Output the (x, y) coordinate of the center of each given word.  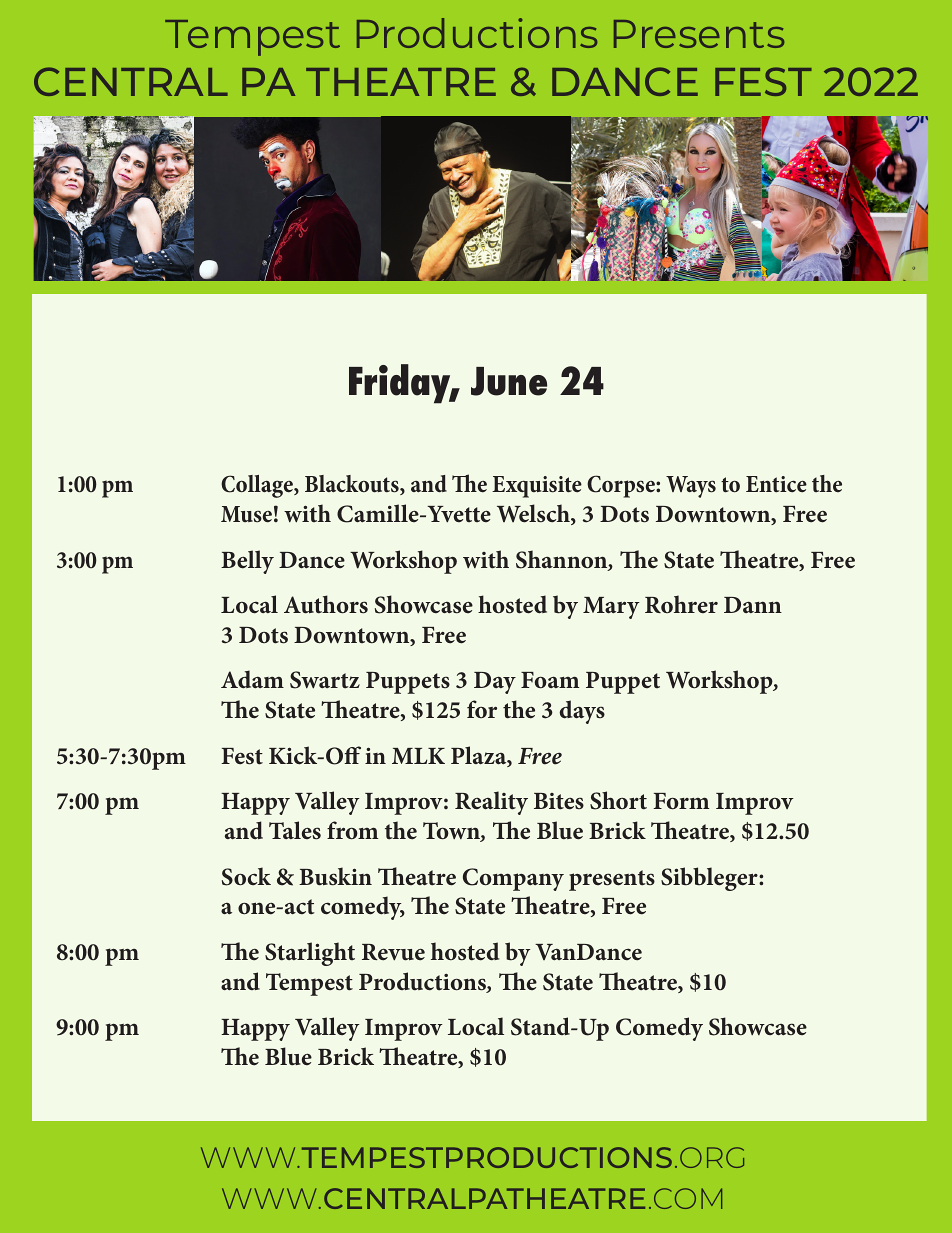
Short (618, 800)
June (509, 381)
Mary (611, 608)
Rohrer (681, 604)
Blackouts (353, 485)
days (582, 712)
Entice (776, 484)
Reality (491, 803)
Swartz (325, 680)
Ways (691, 487)
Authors (326, 604)
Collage (258, 486)
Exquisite (537, 487)
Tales (295, 830)
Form (681, 801)
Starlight (310, 954)
